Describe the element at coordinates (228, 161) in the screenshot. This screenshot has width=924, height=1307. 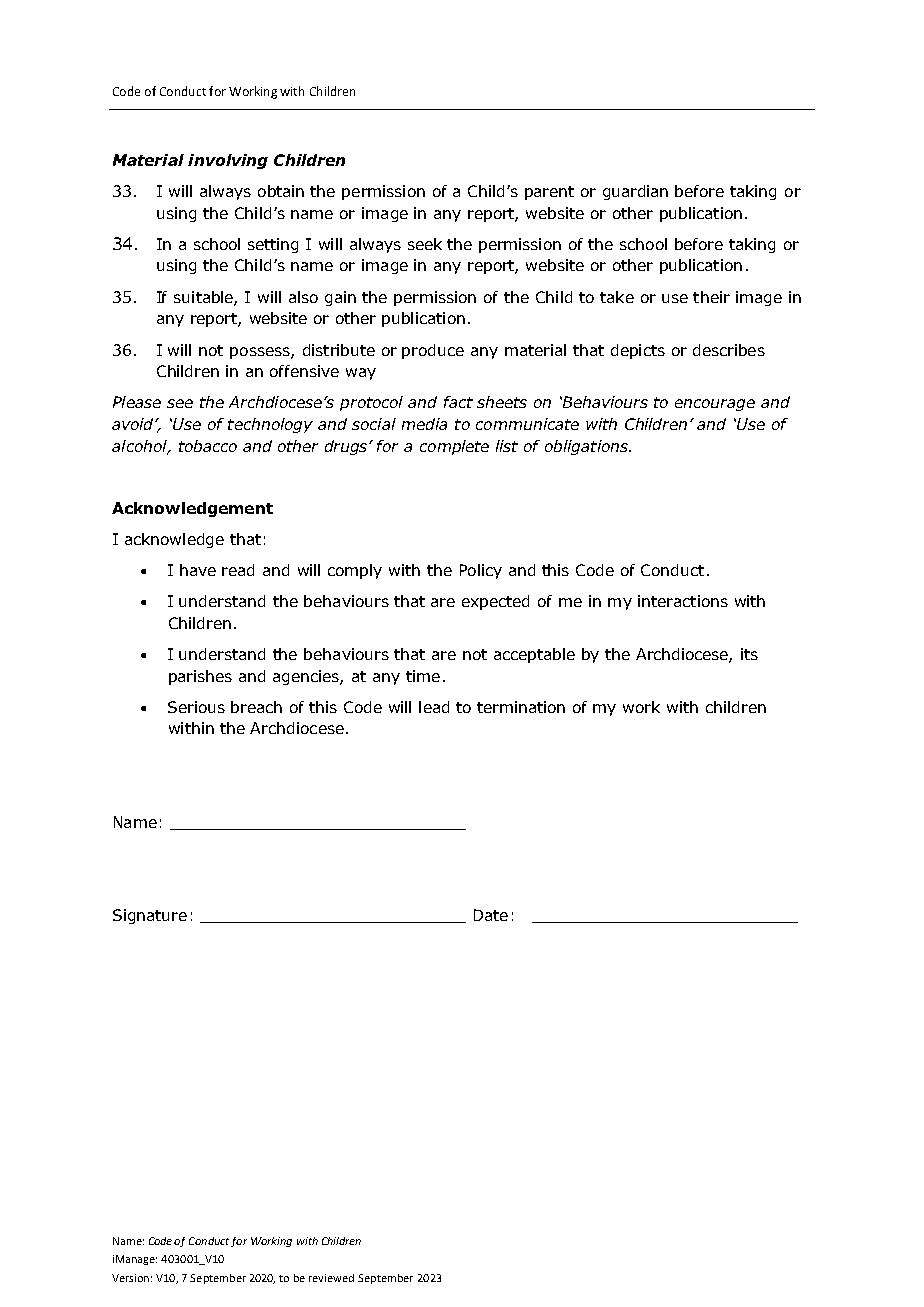
I see `involving` at that location.
